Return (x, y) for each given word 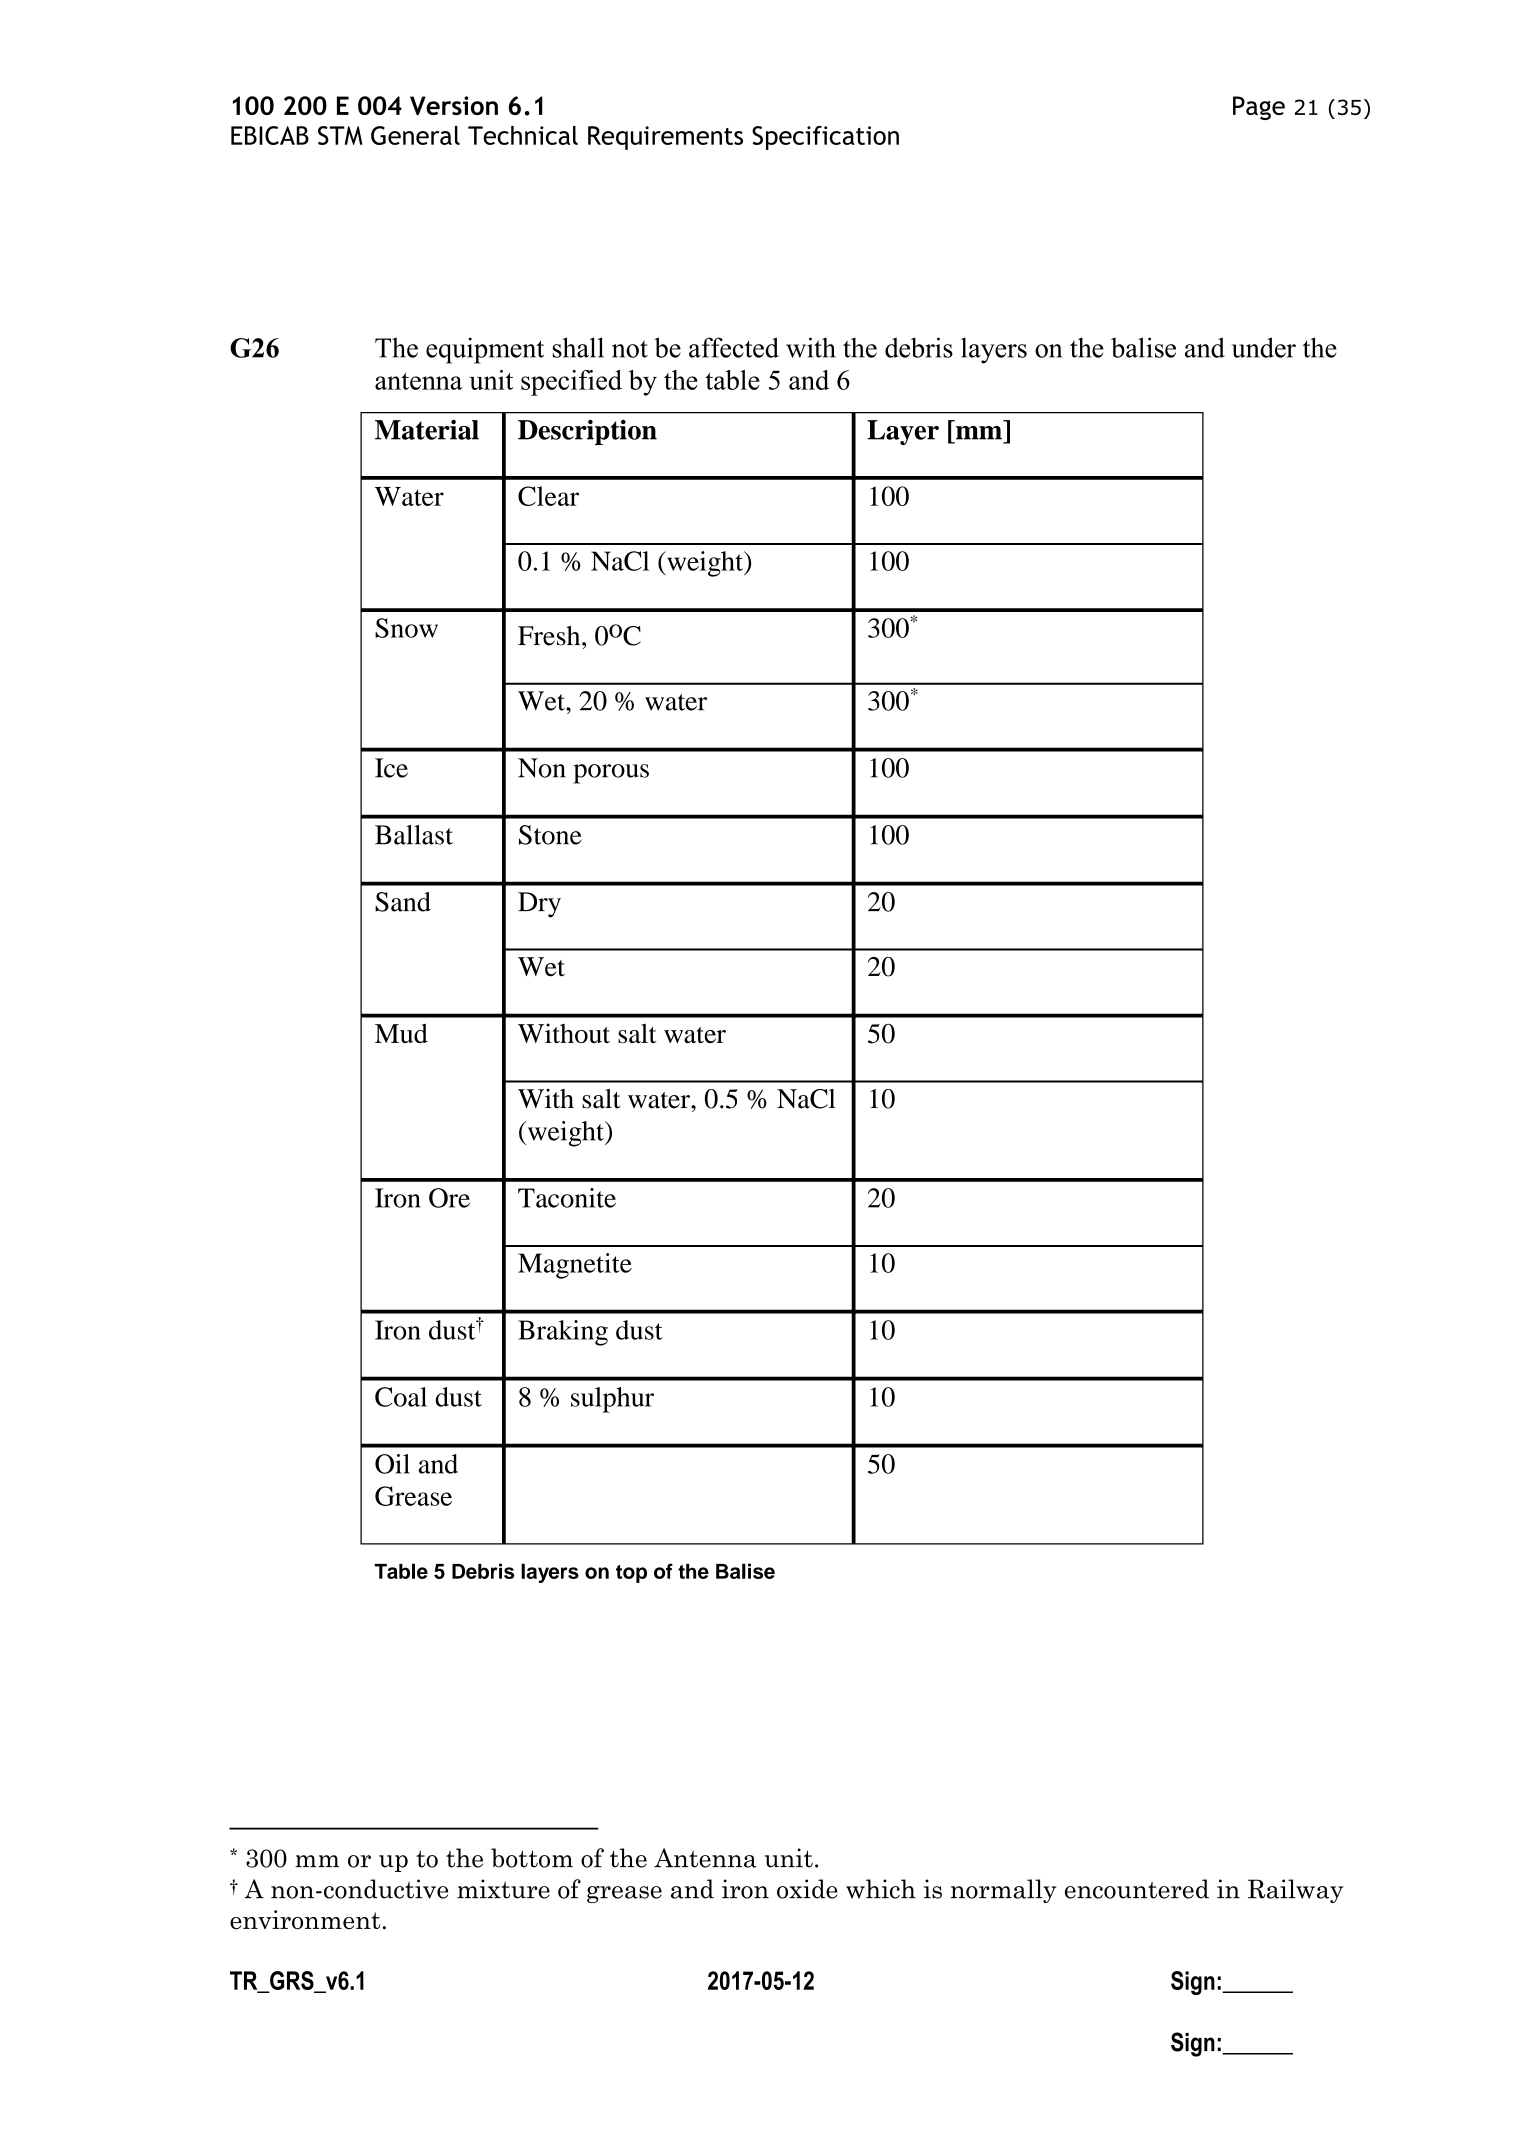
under (1264, 347)
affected (734, 347)
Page (1259, 108)
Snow (406, 628)
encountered (1137, 1889)
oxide (807, 1889)
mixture (503, 1889)
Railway (1295, 1891)
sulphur (612, 1400)
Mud (401, 1033)
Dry (539, 905)
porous (611, 774)
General (415, 135)
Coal (401, 1397)
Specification (825, 138)
